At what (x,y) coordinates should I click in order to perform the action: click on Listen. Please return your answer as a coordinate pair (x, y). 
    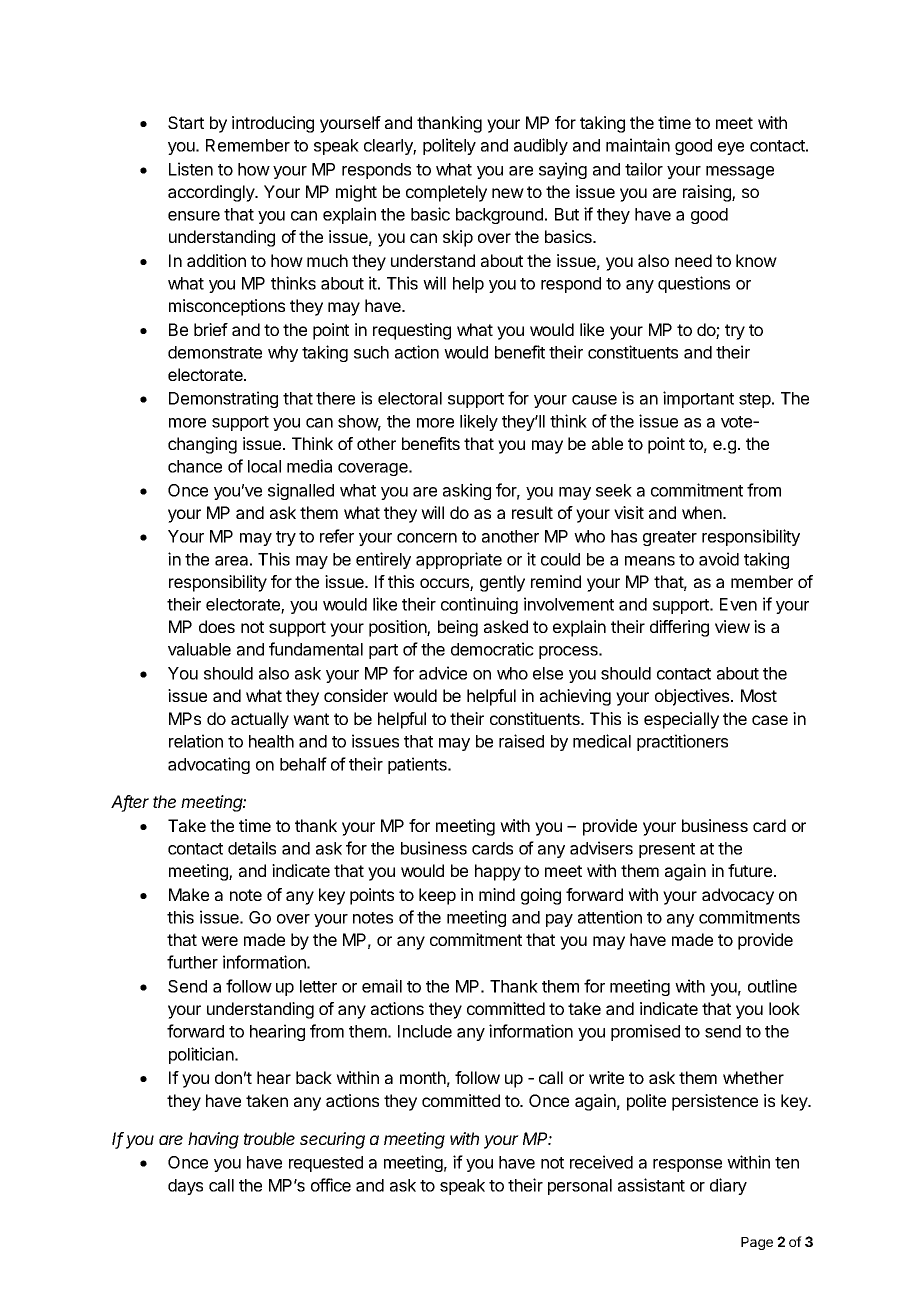
    Looking at the image, I should click on (191, 169).
